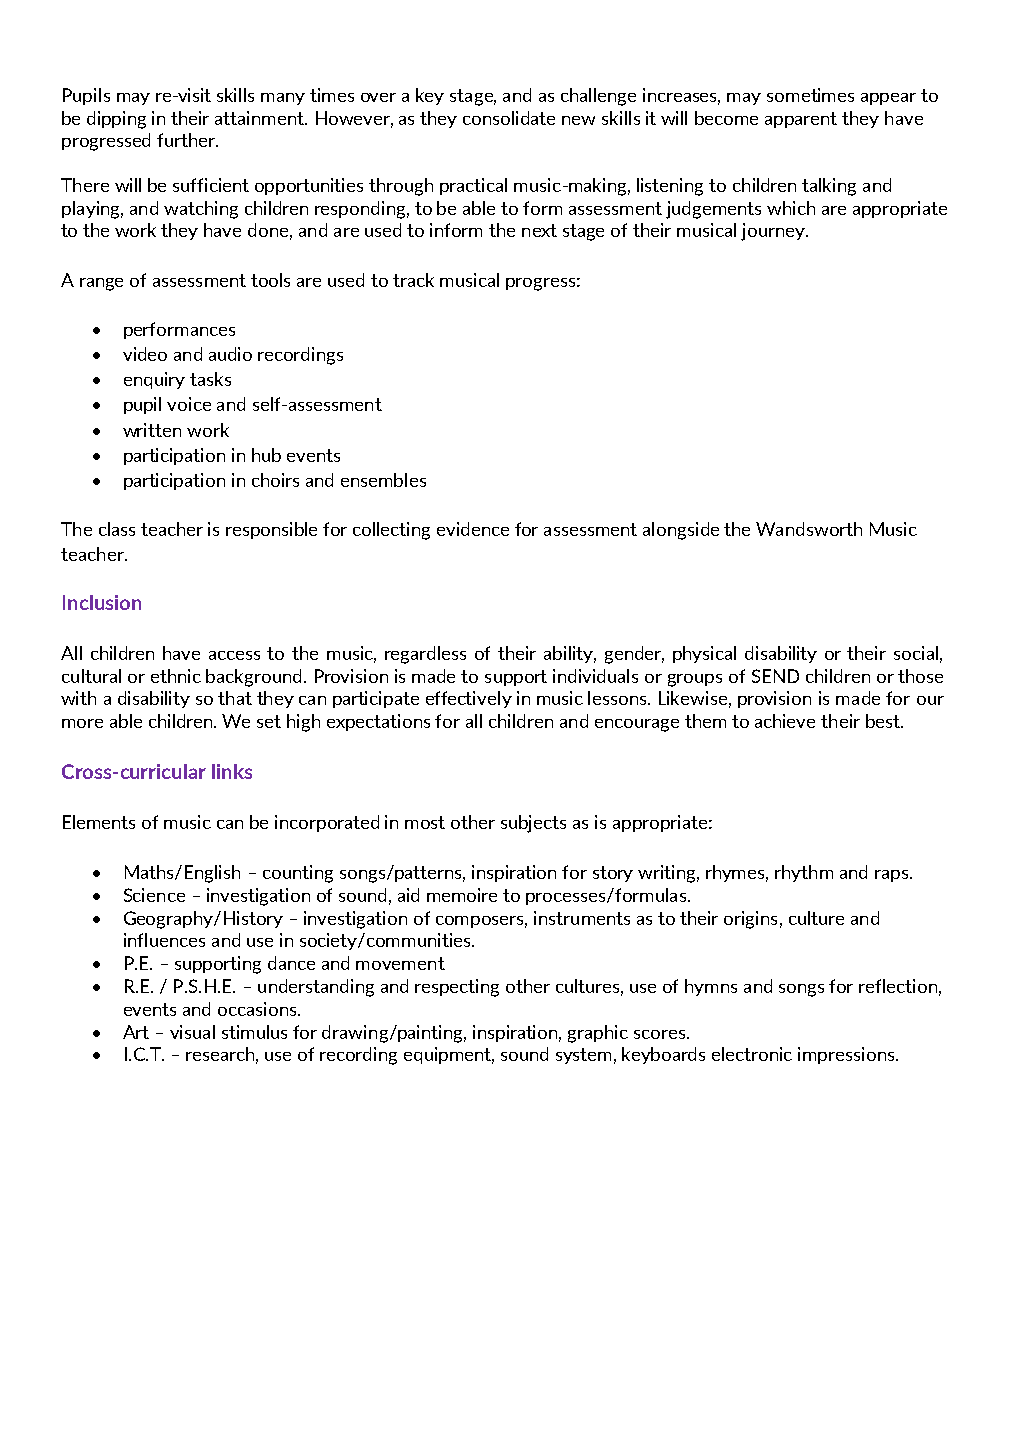 The image size is (1015, 1436). I want to click on equipment, so click(449, 1055).
